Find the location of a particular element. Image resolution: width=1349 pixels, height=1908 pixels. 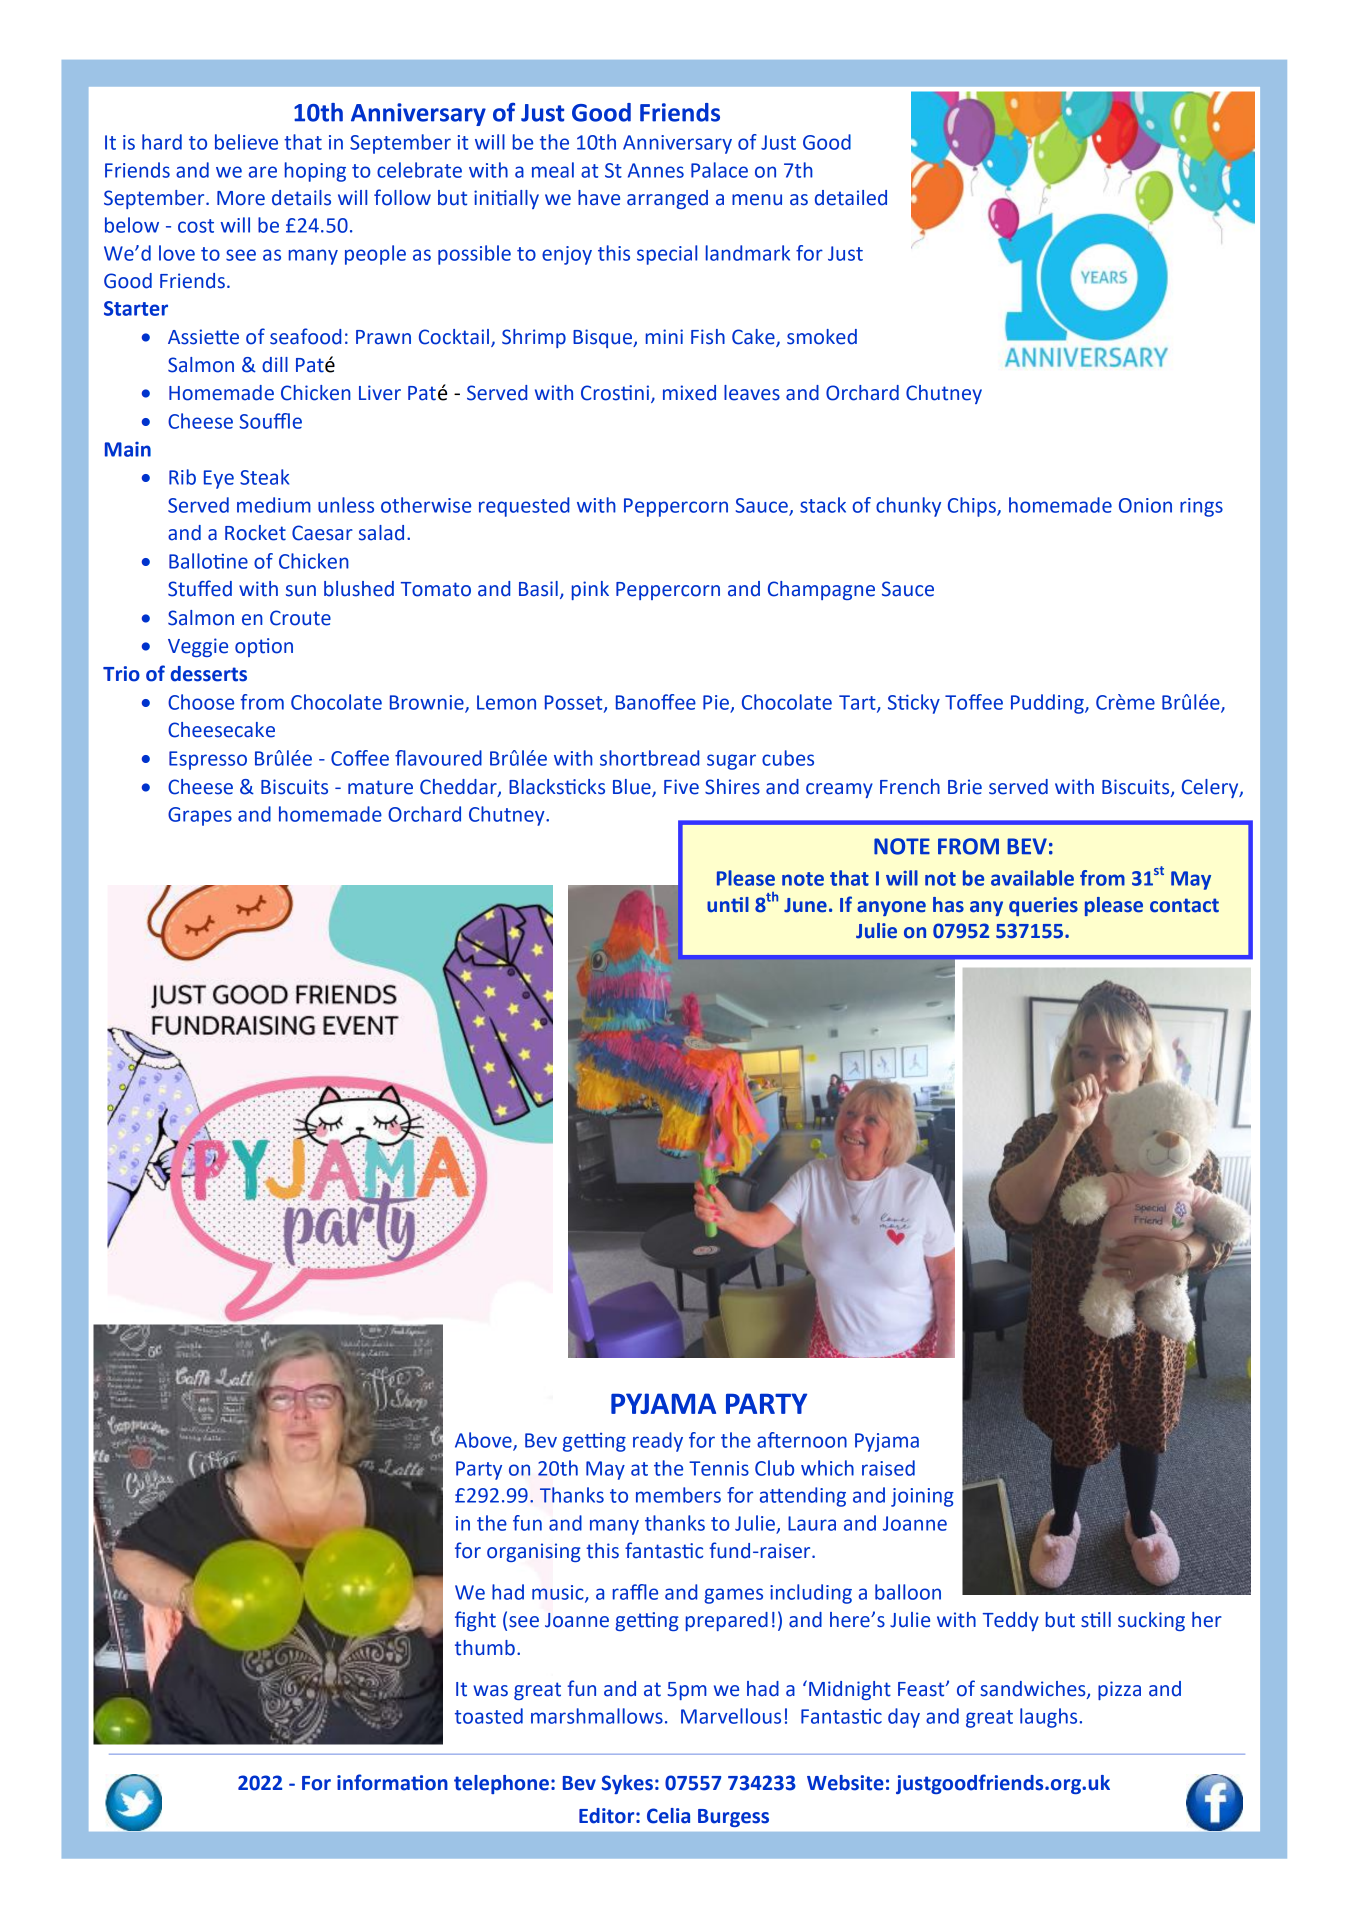

until is located at coordinates (728, 905).
